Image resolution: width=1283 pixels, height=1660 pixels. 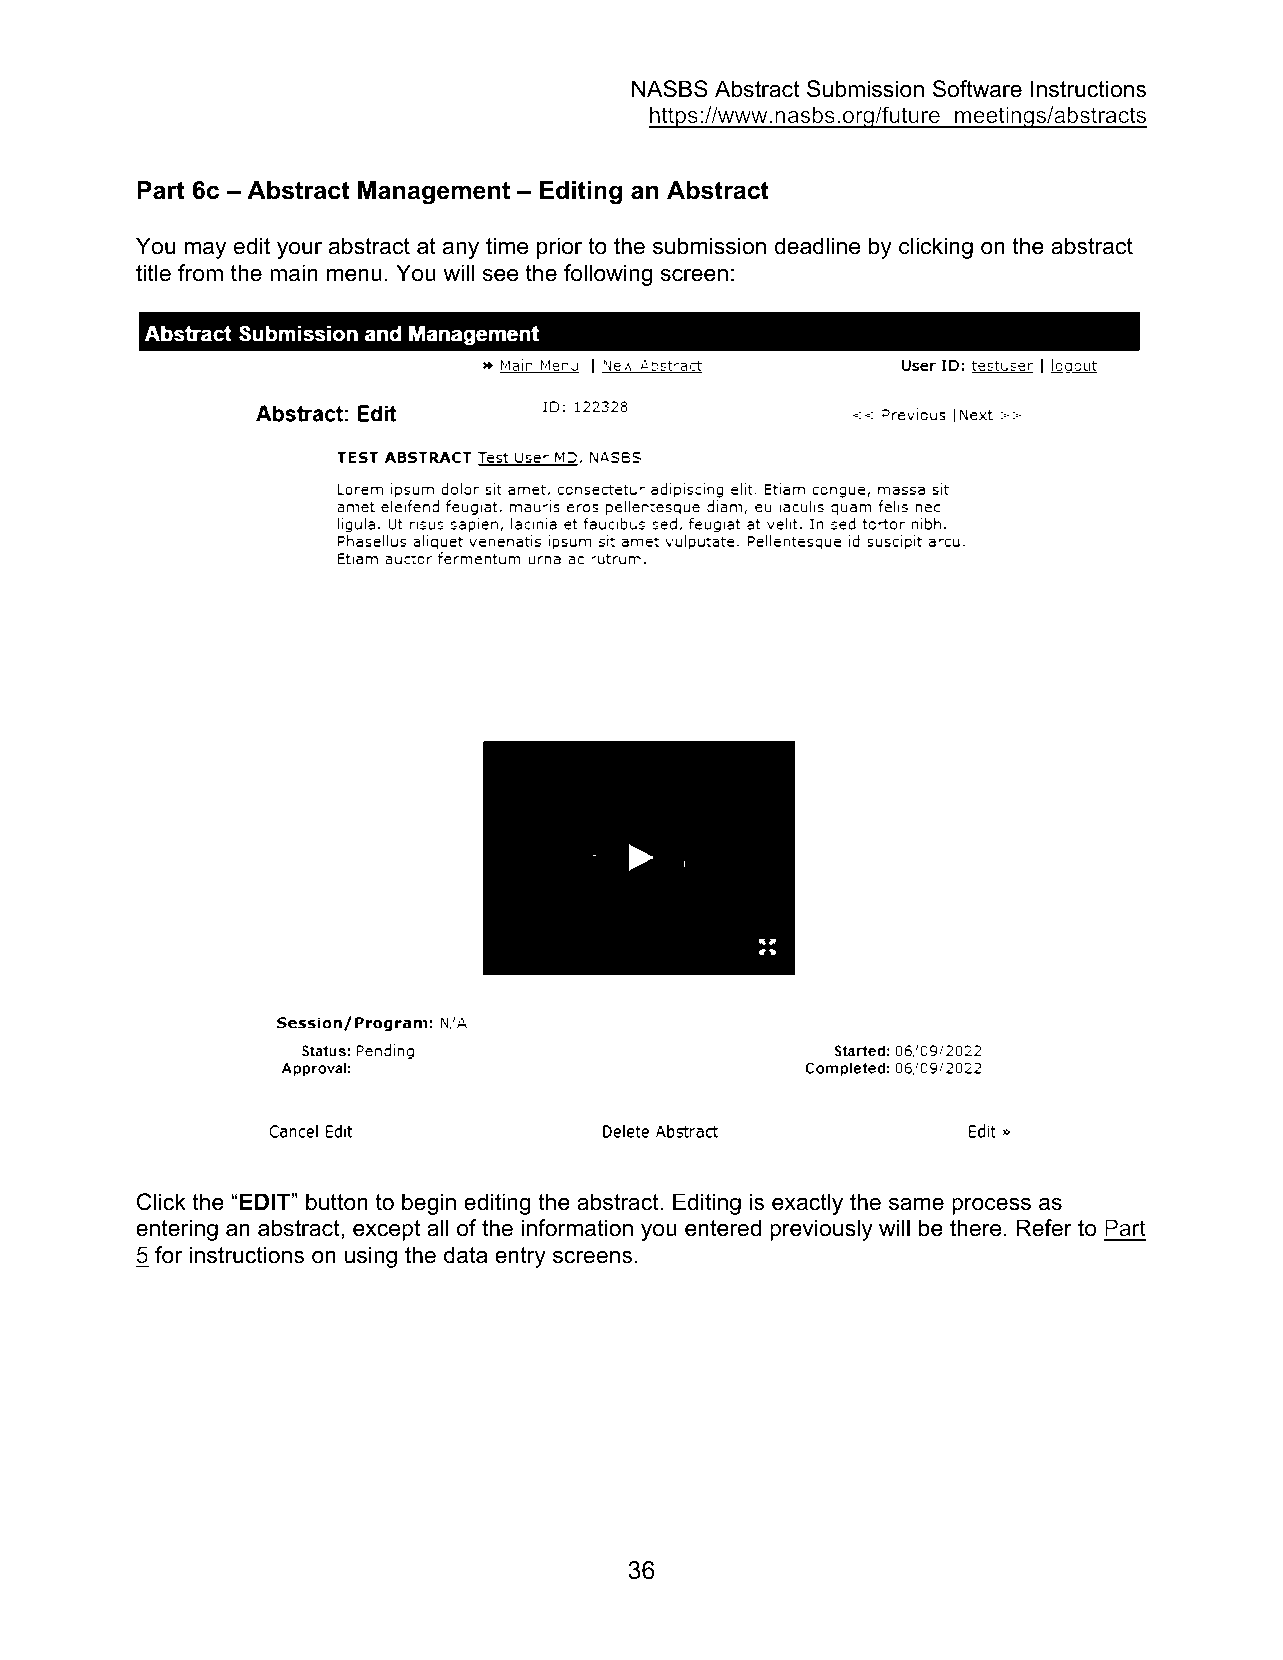 I want to click on your, so click(x=299, y=250).
